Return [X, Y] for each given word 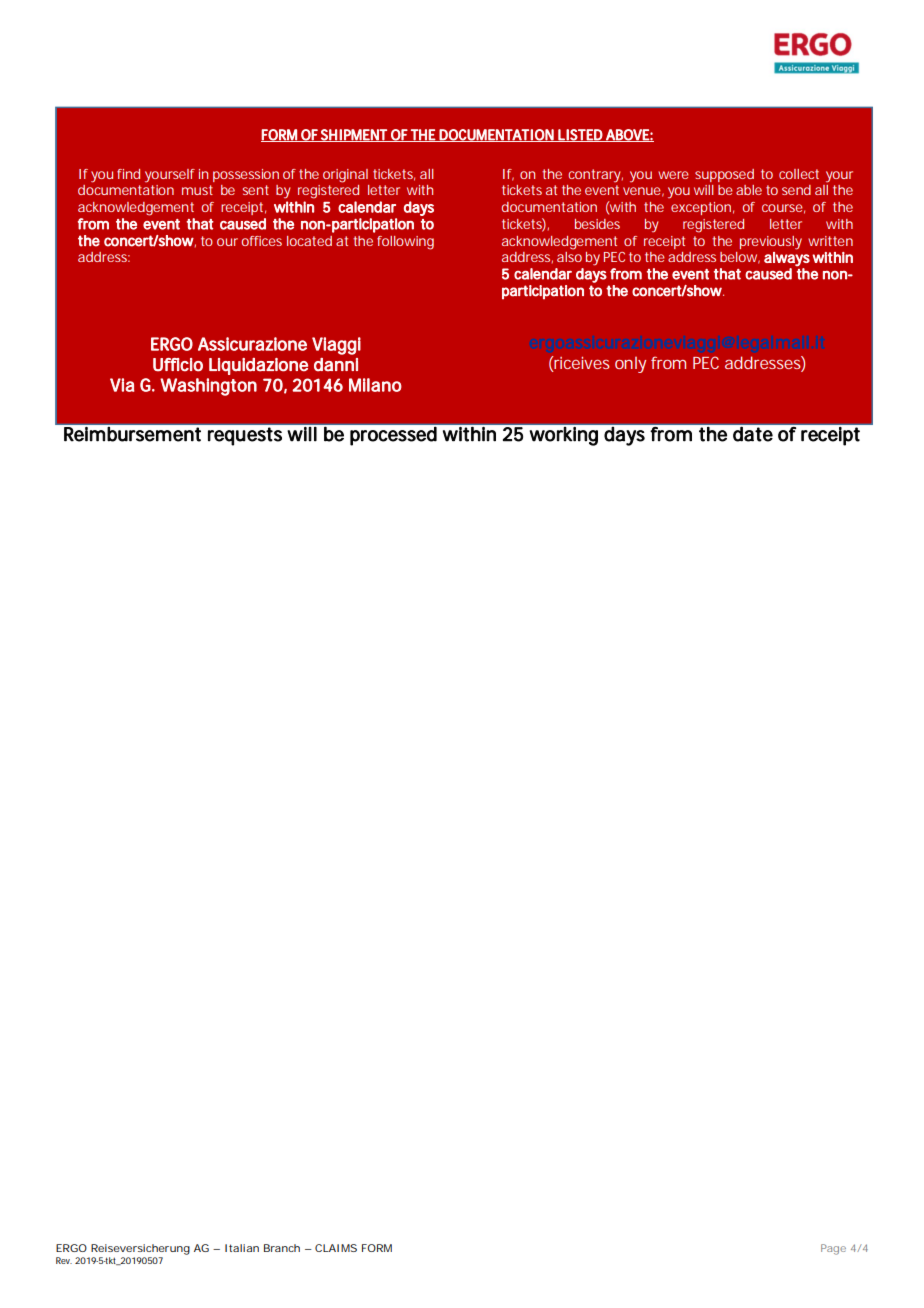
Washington [208, 387]
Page [833, 1249]
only [630, 365]
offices [262, 241]
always [787, 259]
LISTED [581, 135]
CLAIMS [336, 1248]
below [740, 258]
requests [245, 436]
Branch [282, 1248]
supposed [724, 175]
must [197, 190]
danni [336, 365]
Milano [375, 385]
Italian [242, 1248]
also [569, 257]
